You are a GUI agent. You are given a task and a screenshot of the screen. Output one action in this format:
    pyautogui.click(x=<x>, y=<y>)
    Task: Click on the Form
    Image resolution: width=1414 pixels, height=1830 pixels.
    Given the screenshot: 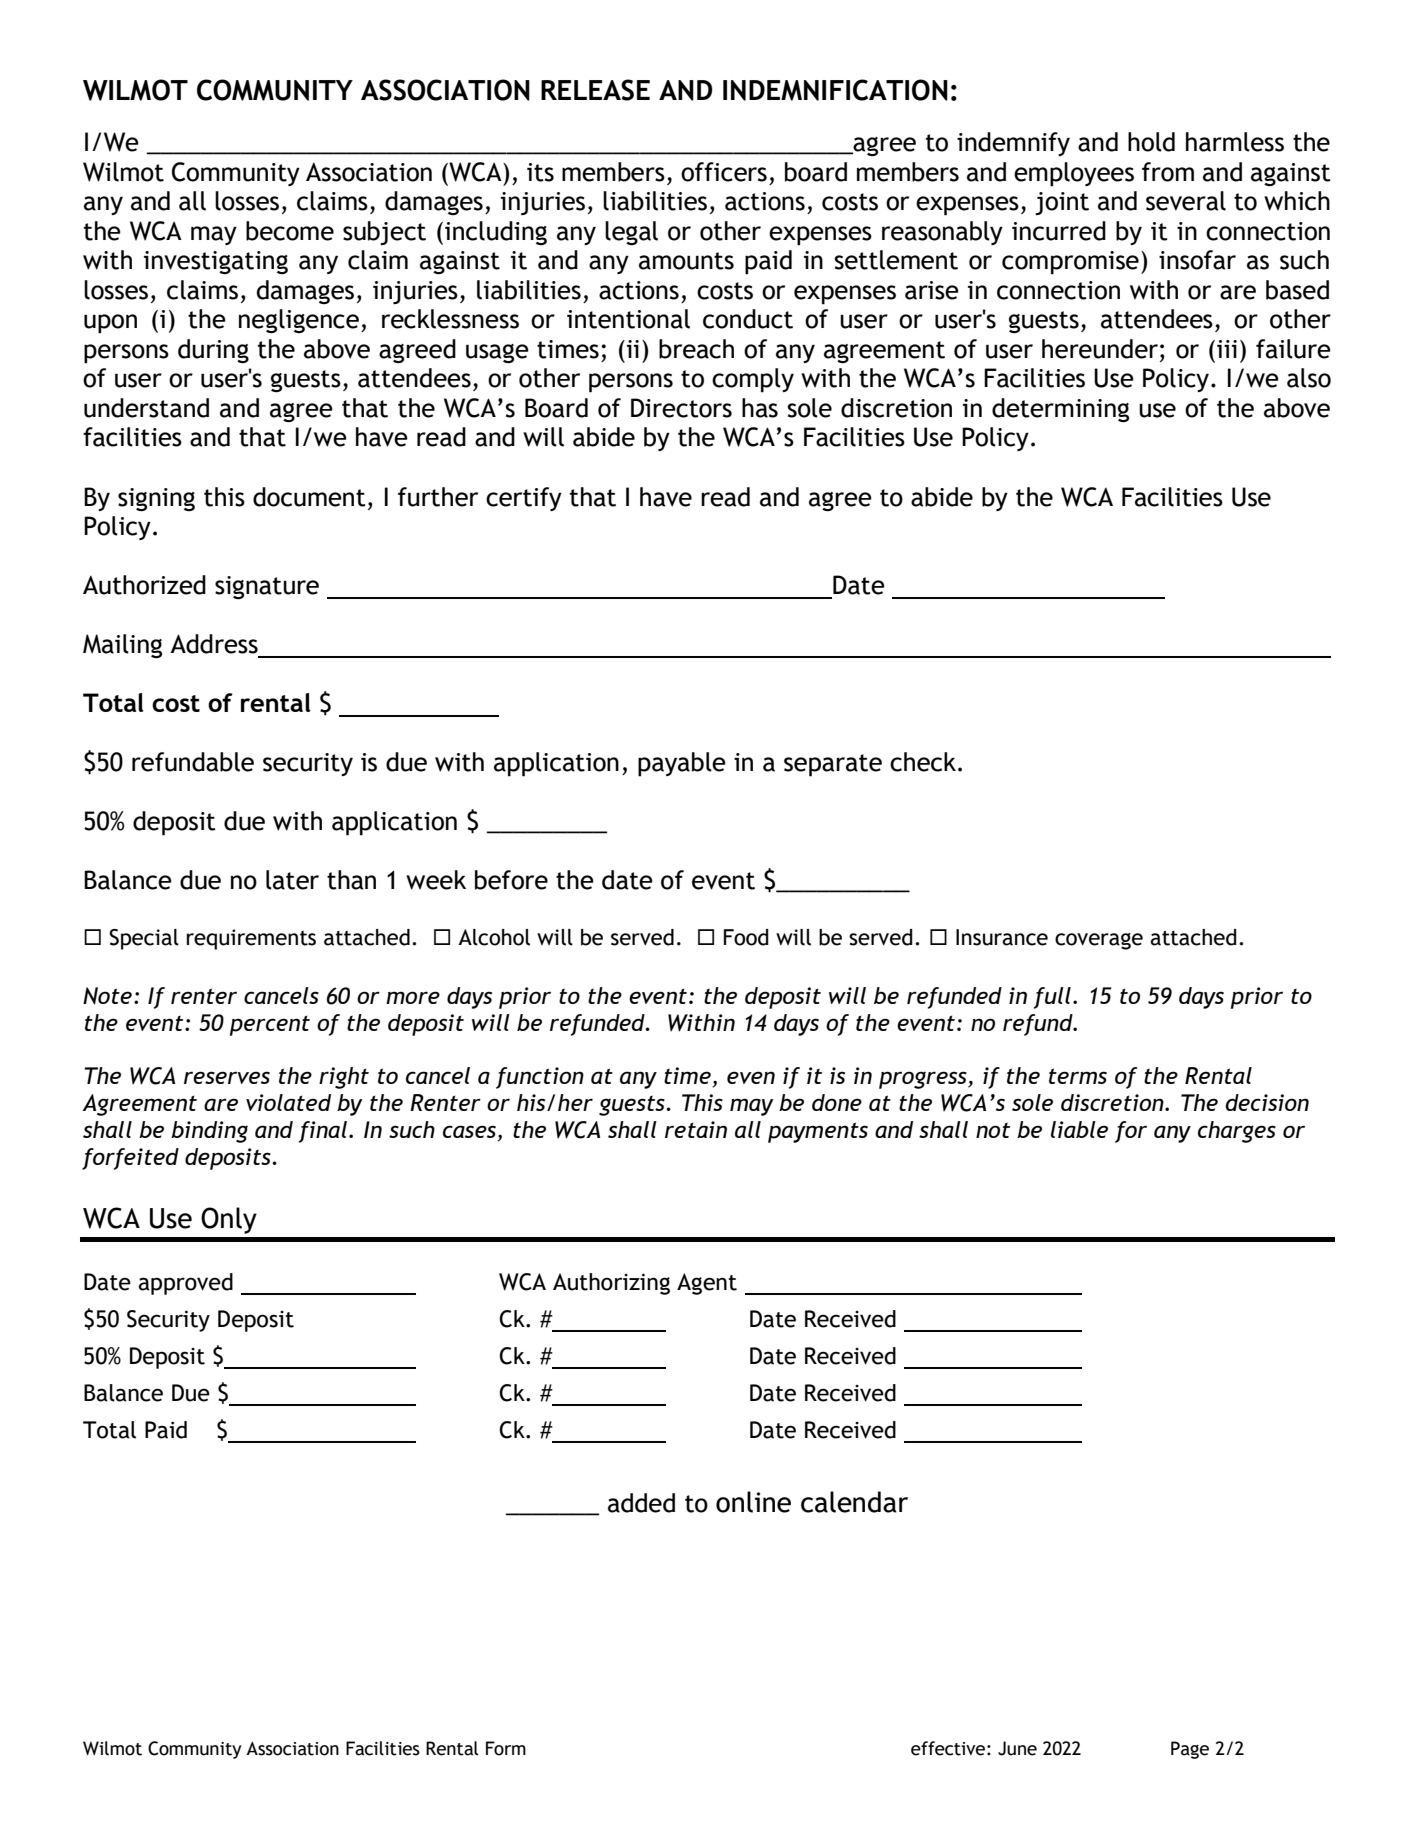 What is the action you would take?
    pyautogui.click(x=506, y=1748)
